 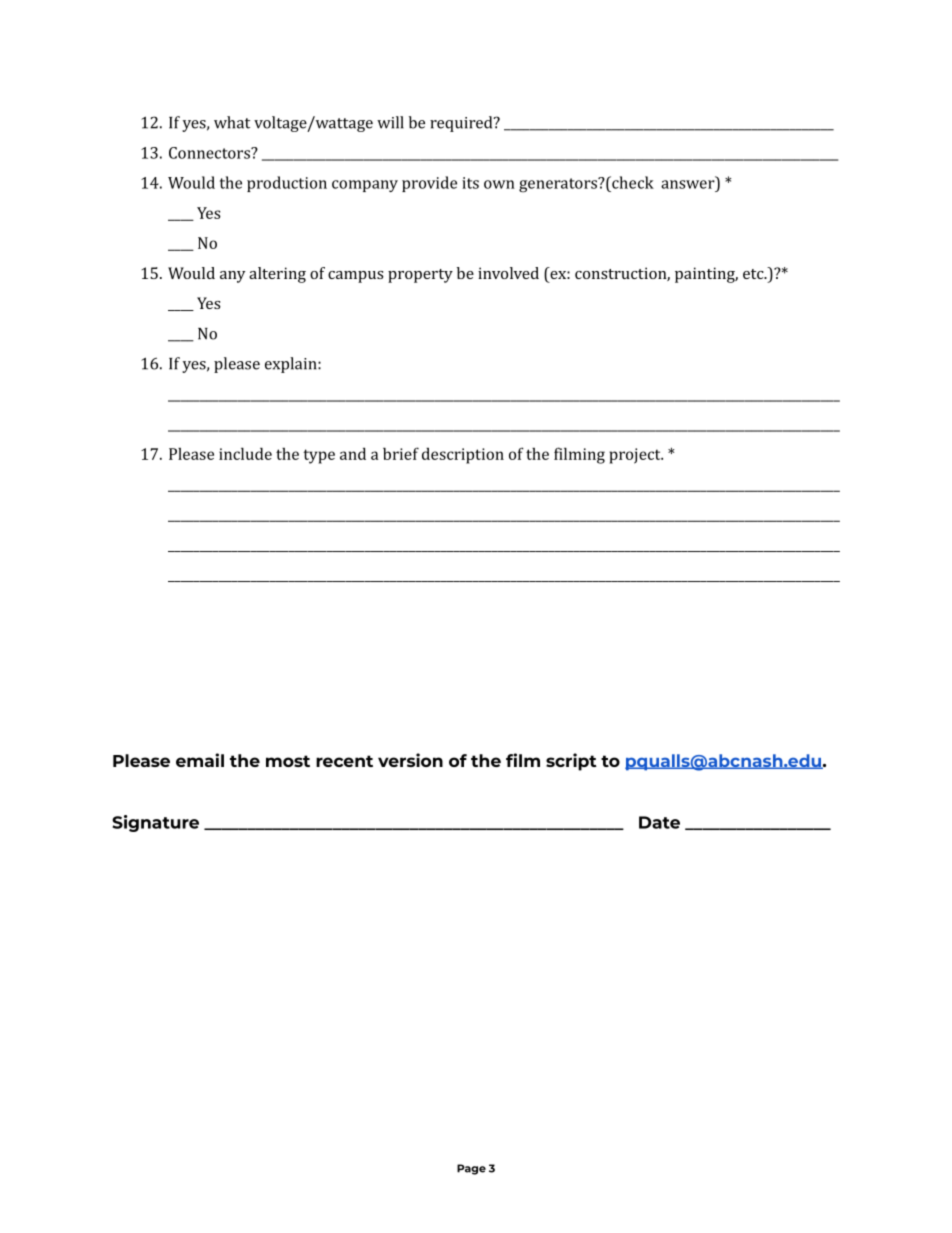 I want to click on Signature, so click(x=155, y=823).
